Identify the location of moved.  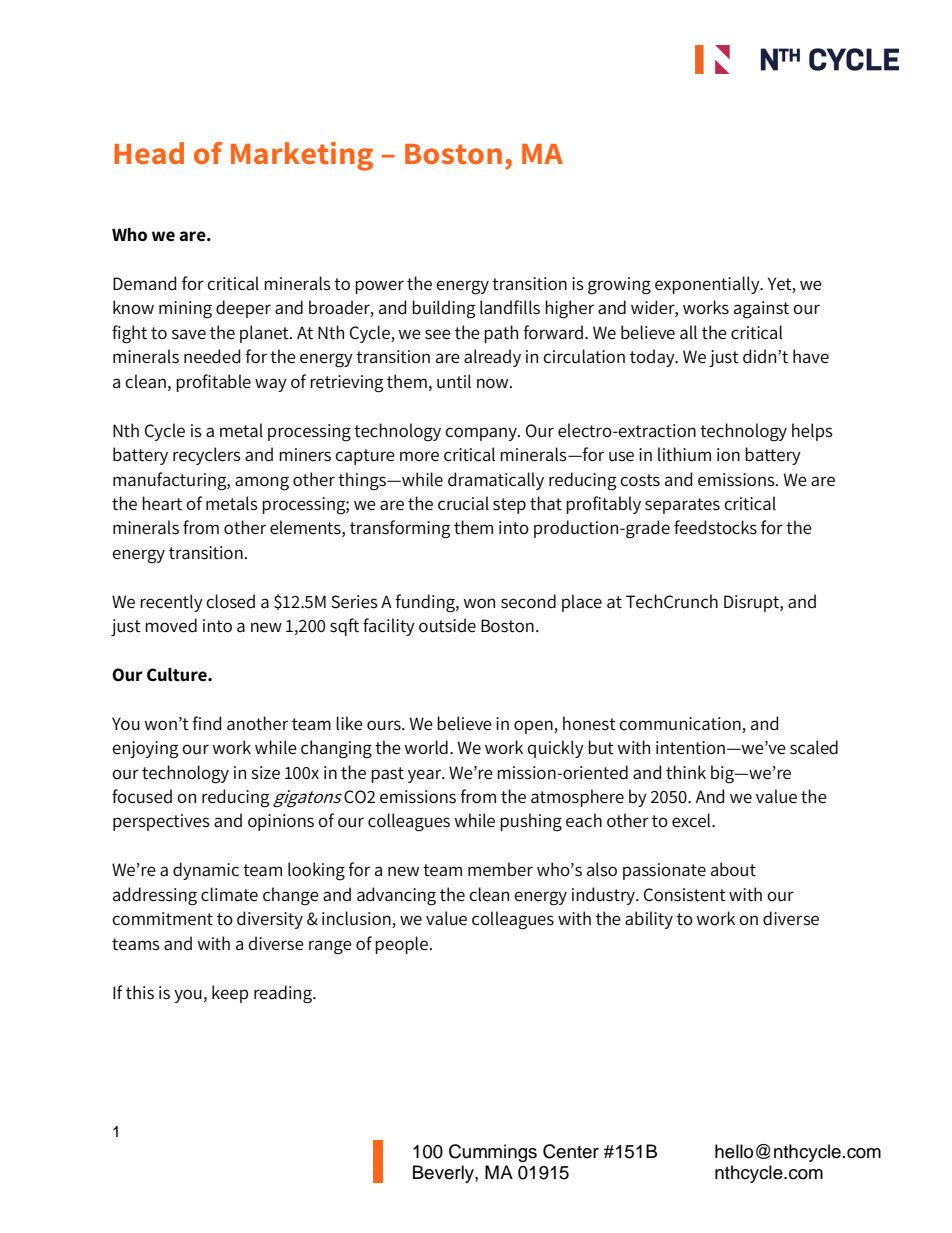
(171, 625).
